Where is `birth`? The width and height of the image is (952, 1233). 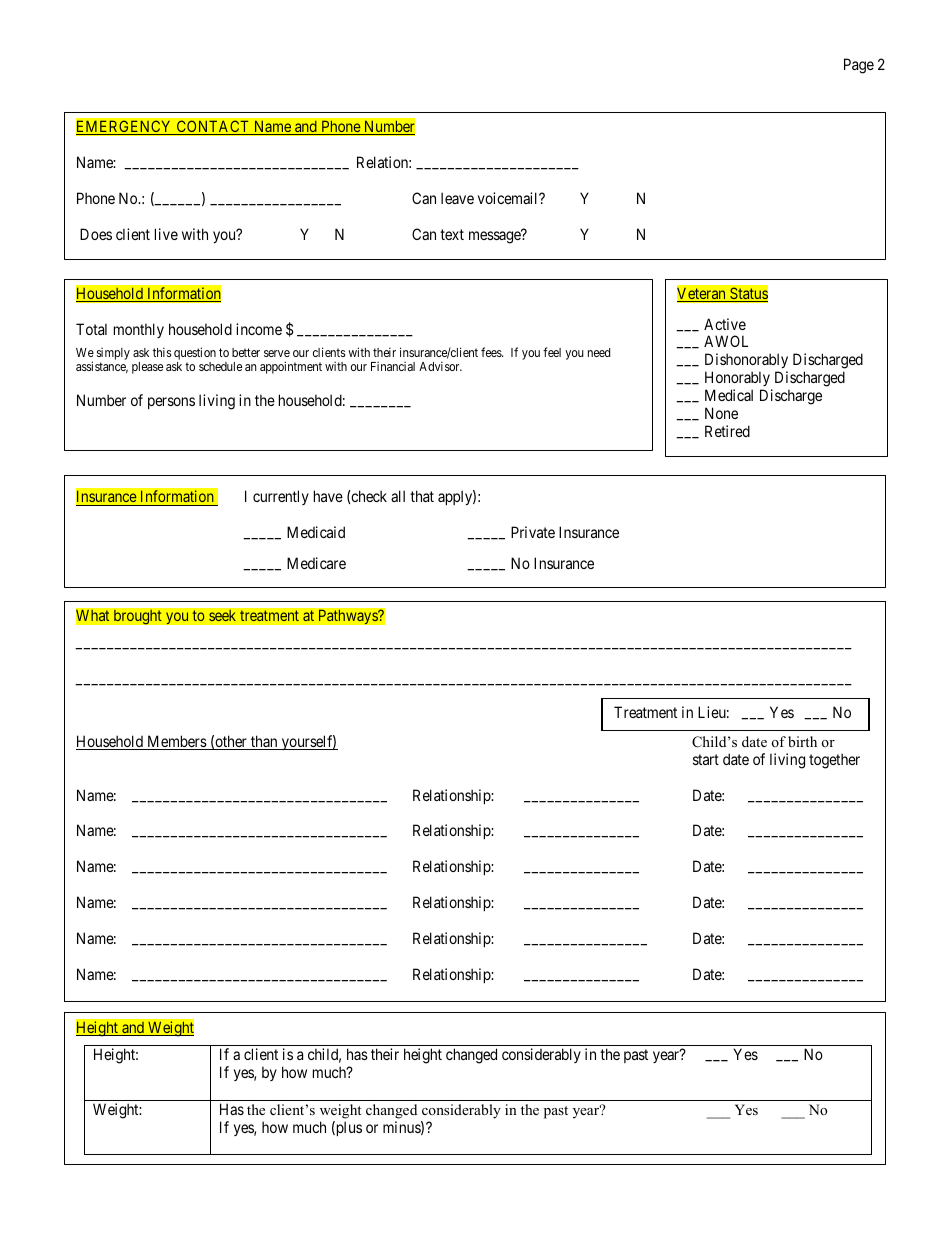 birth is located at coordinates (802, 741).
